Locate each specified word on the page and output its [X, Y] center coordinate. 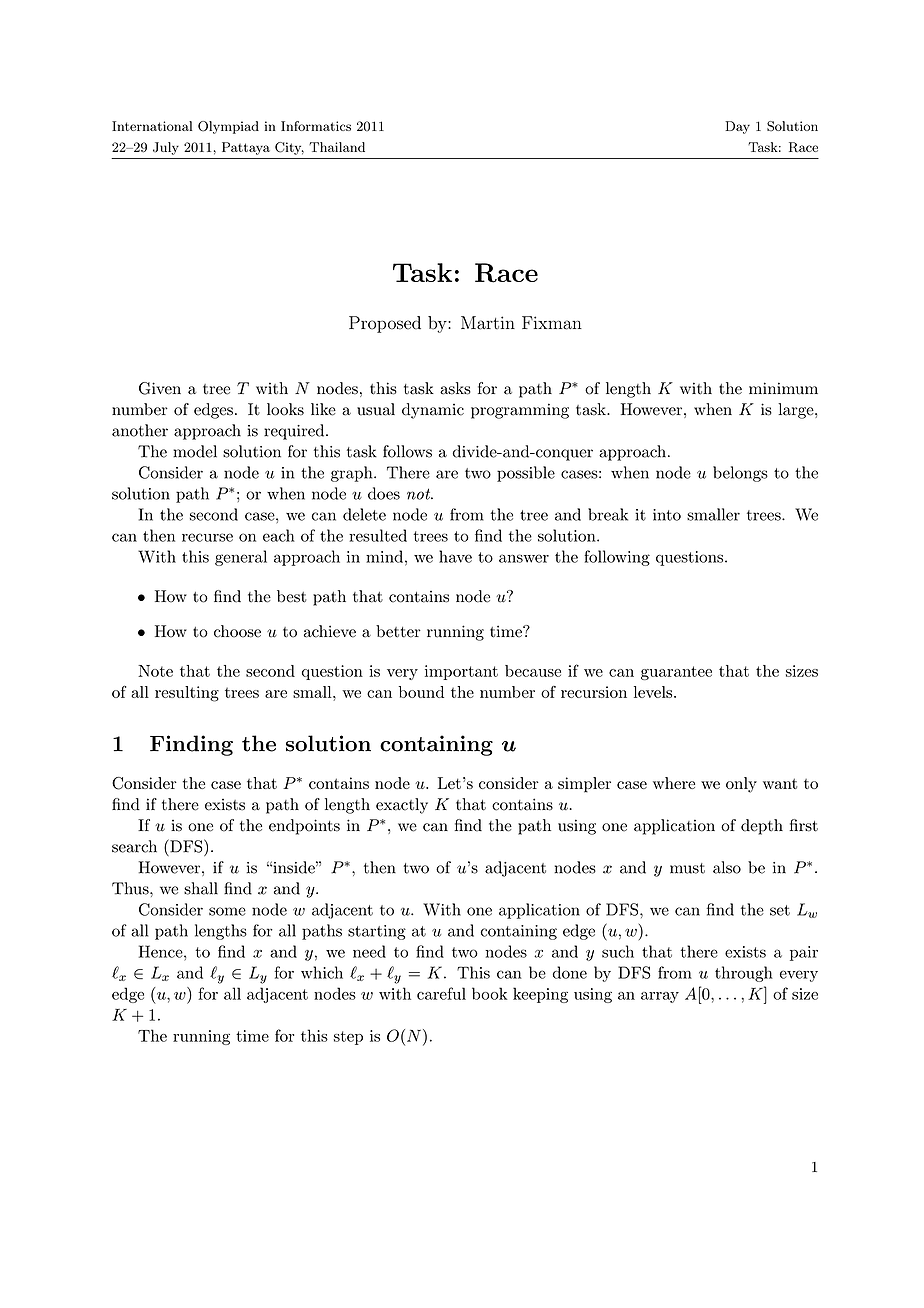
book [489, 993]
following [617, 558]
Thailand [337, 147]
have [455, 556]
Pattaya [246, 148]
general [241, 558]
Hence [162, 951]
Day [737, 127]
